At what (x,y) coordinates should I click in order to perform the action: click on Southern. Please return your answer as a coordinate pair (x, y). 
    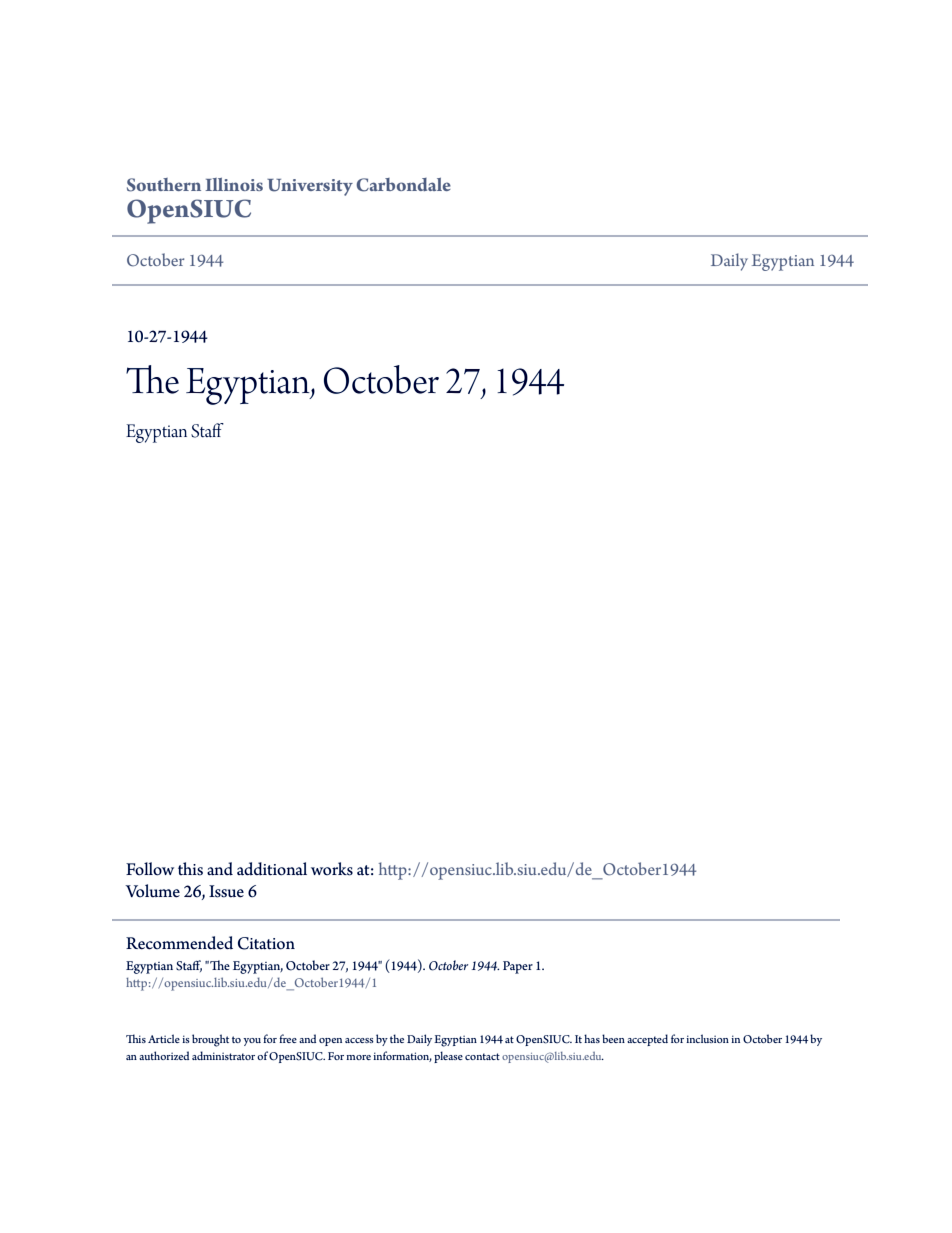
    Looking at the image, I should click on (164, 185).
